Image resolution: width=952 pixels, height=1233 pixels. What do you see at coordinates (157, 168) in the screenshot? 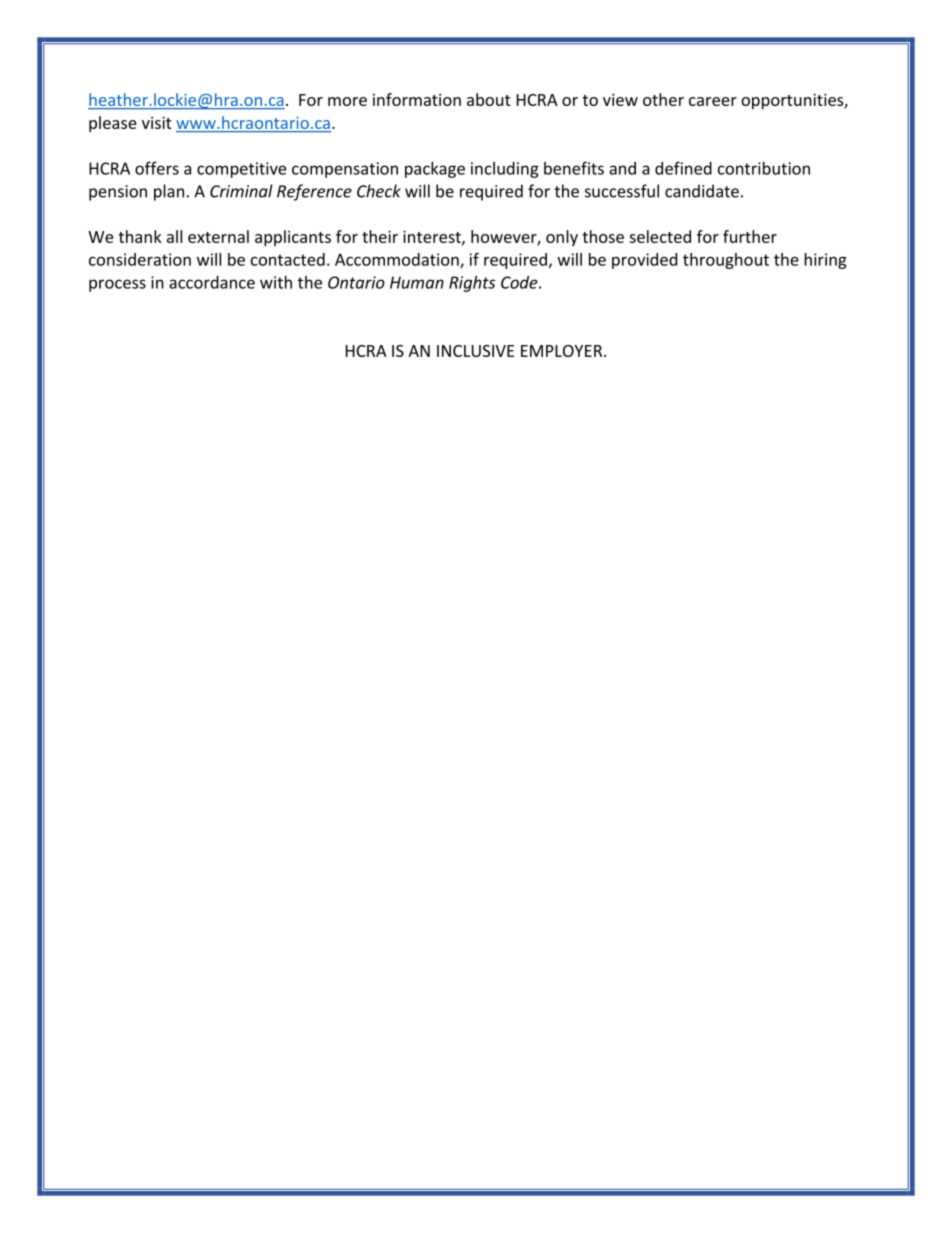
I see `offers` at bounding box center [157, 168].
